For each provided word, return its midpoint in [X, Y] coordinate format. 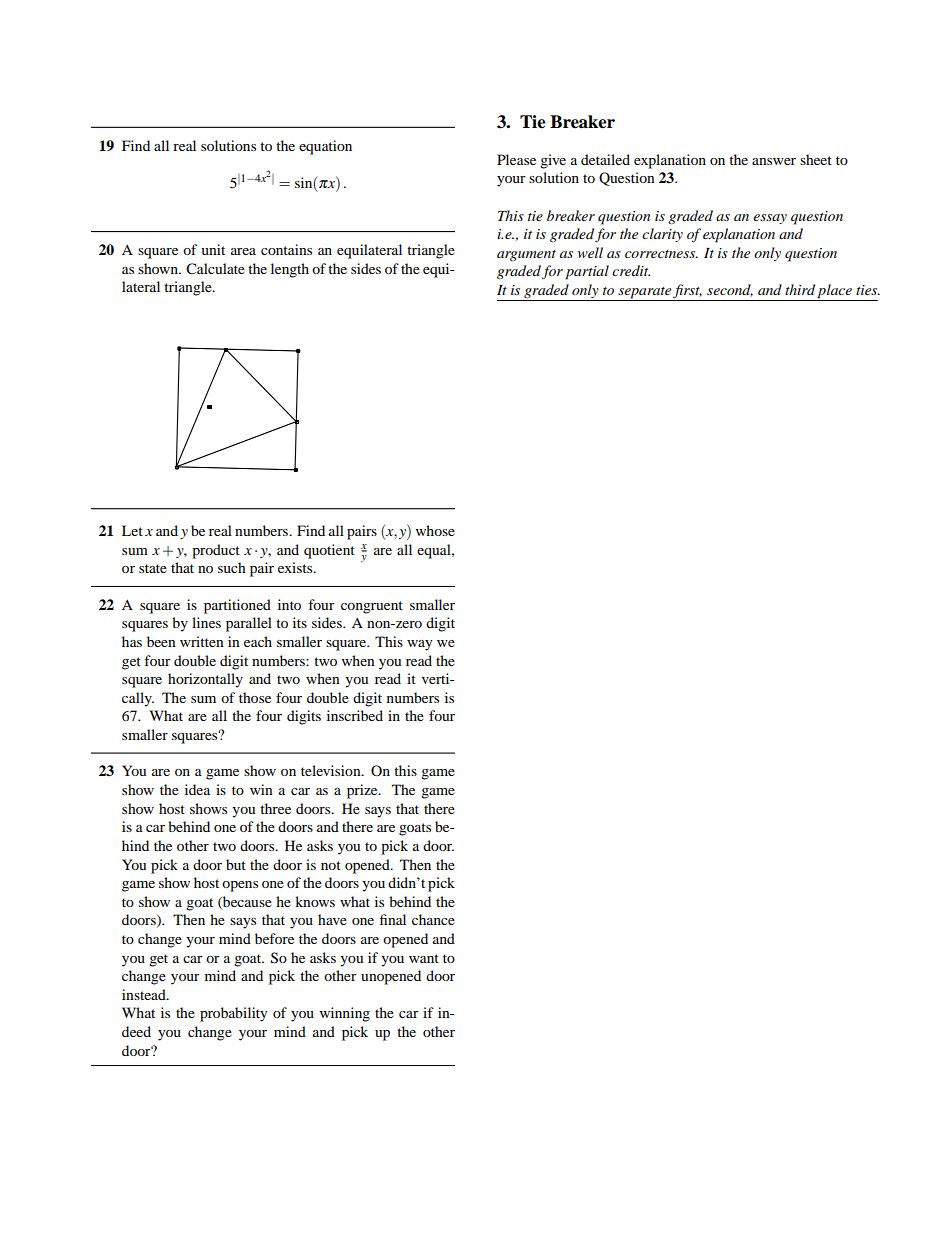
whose [435, 530]
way [420, 645]
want [424, 958]
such [232, 567]
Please [516, 159]
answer [774, 161]
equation [325, 147]
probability [234, 1014]
